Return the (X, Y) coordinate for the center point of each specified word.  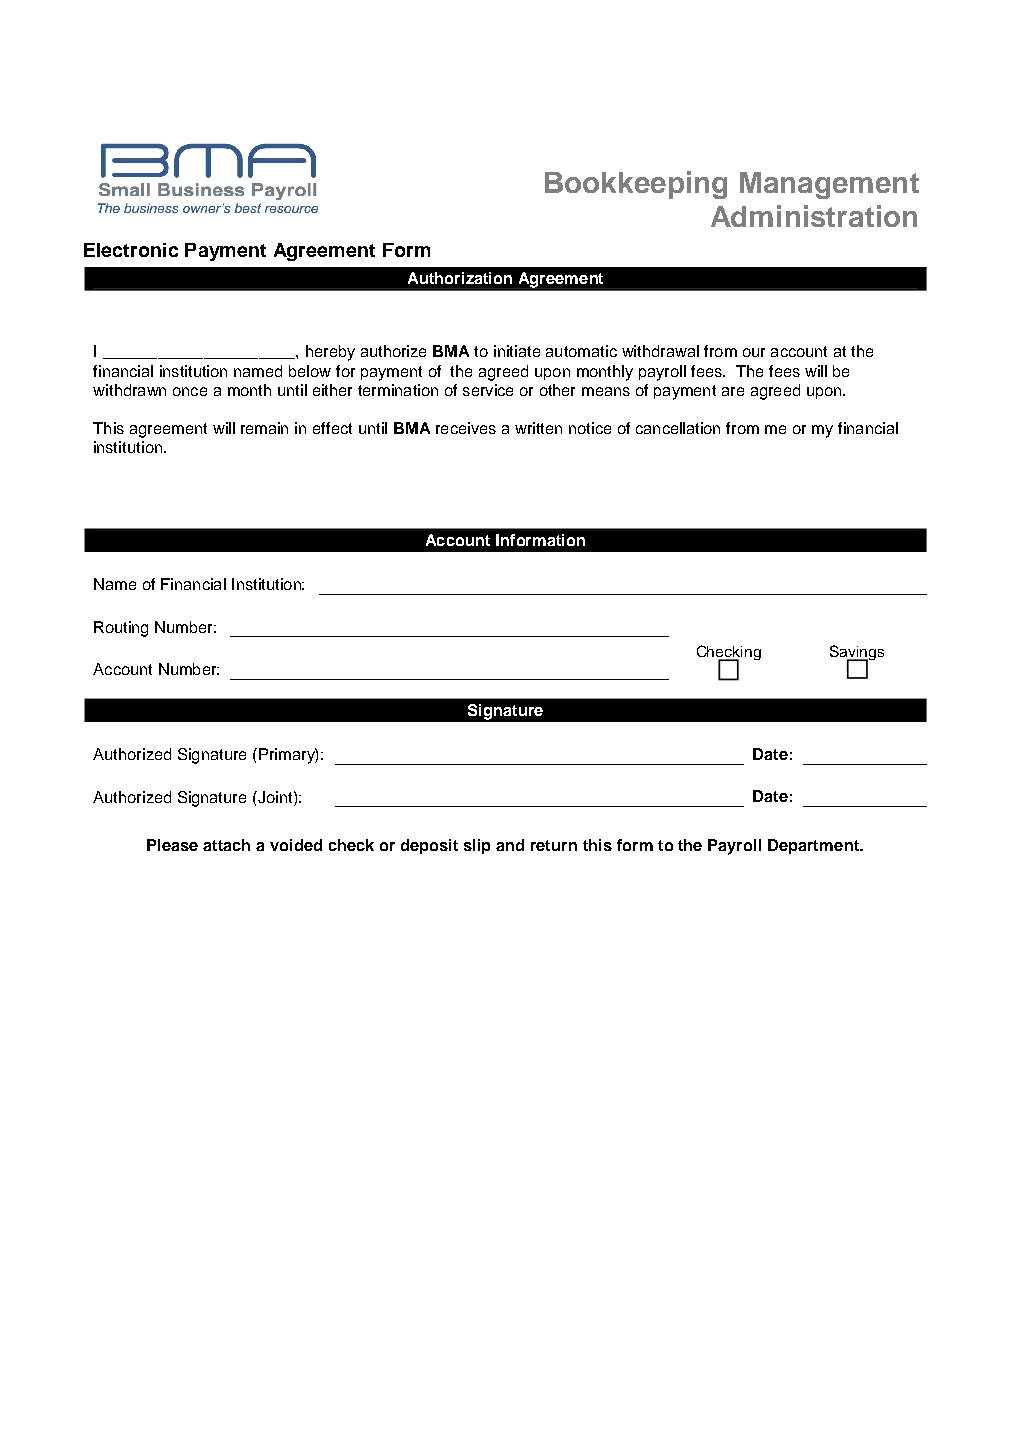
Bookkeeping (636, 185)
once (190, 391)
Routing (121, 629)
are (733, 391)
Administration (814, 216)
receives (466, 428)
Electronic (131, 250)
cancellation (678, 428)
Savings (857, 654)
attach (226, 845)
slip (477, 846)
